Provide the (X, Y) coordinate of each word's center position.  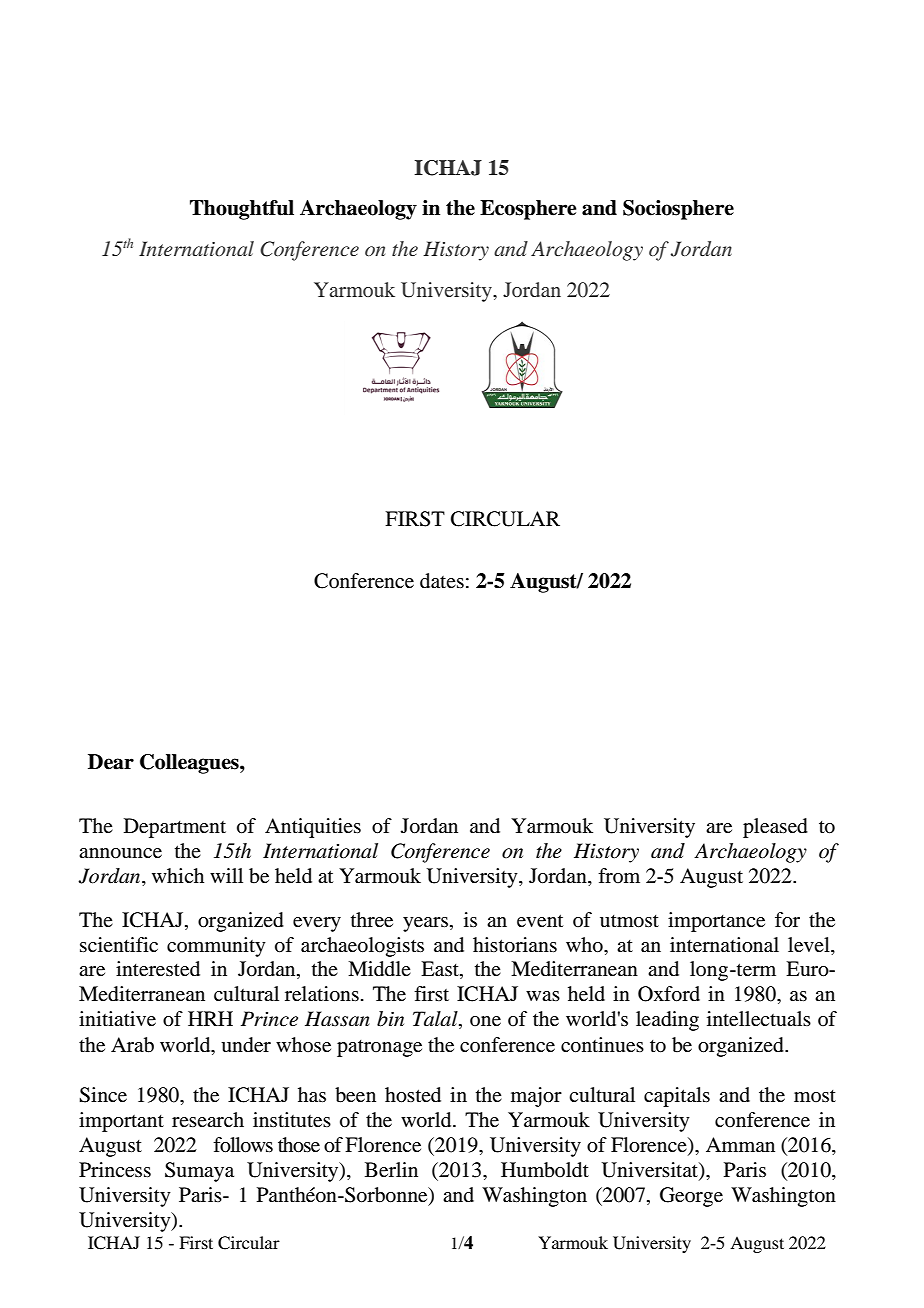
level (810, 945)
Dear (111, 762)
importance (716, 922)
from (619, 875)
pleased (775, 828)
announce (120, 853)
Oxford (669, 994)
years (427, 924)
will (226, 875)
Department (175, 828)
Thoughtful (242, 210)
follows (243, 1145)
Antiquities (313, 828)
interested (158, 969)
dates (442, 581)
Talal (436, 1020)
